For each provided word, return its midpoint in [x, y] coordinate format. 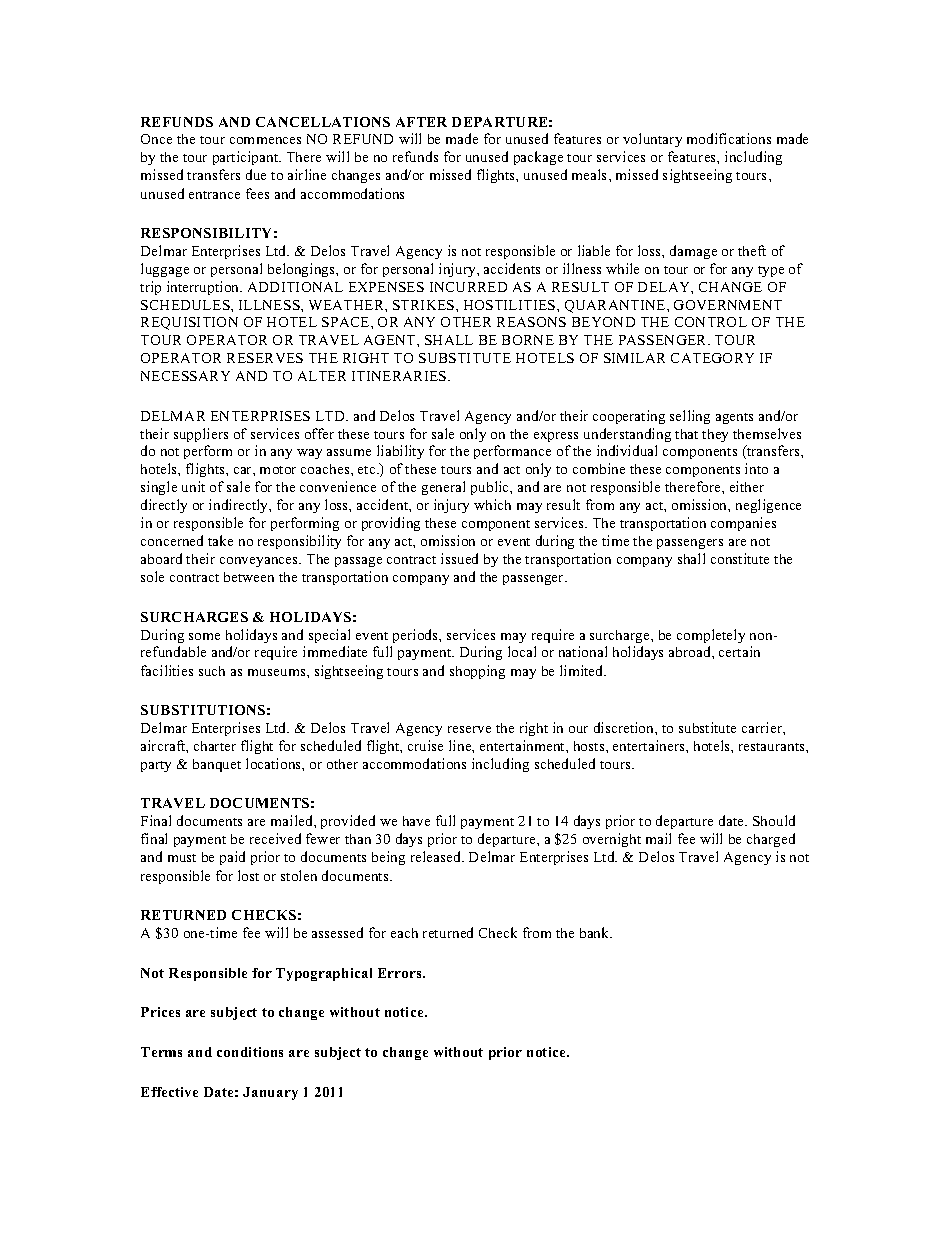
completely [711, 636]
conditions [250, 1052]
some [204, 636]
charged [771, 840]
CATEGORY [712, 358]
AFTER [421, 122]
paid [232, 858]
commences [265, 140]
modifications [729, 138]
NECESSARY [185, 376]
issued [459, 558]
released [437, 856]
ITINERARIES [400, 376]
